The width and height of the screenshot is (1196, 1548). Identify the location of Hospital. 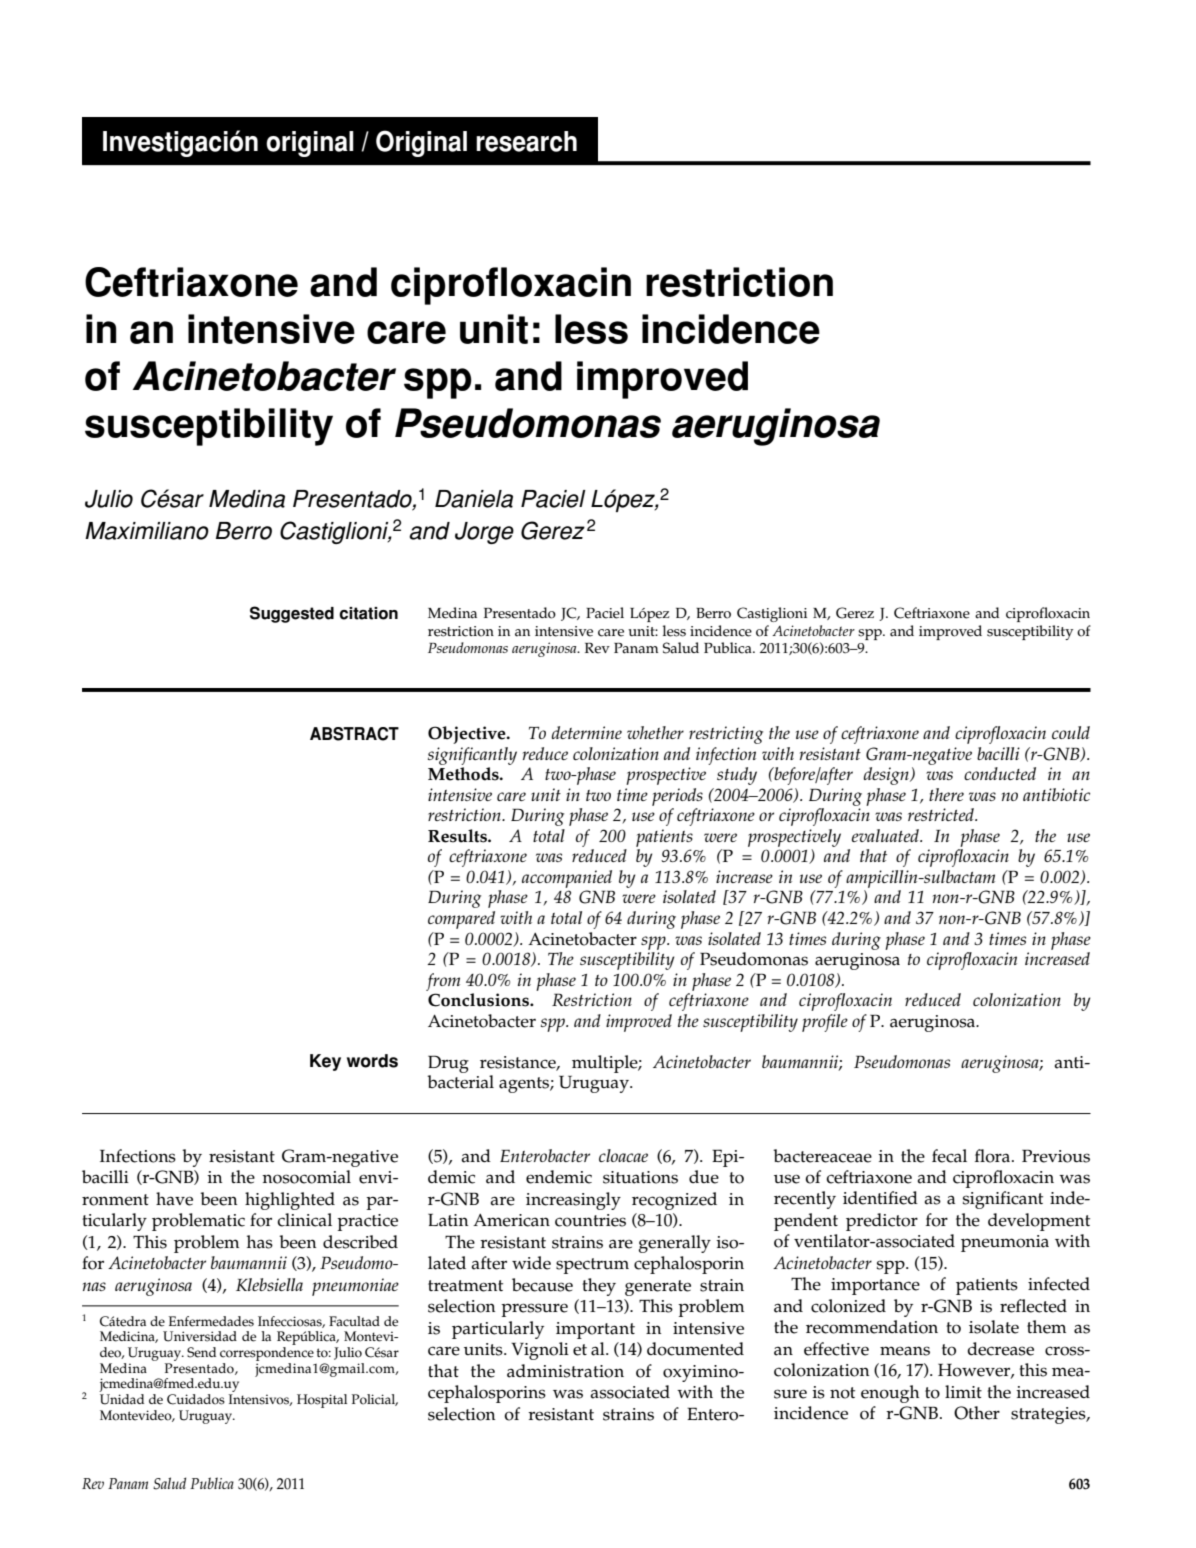
(322, 1401).
